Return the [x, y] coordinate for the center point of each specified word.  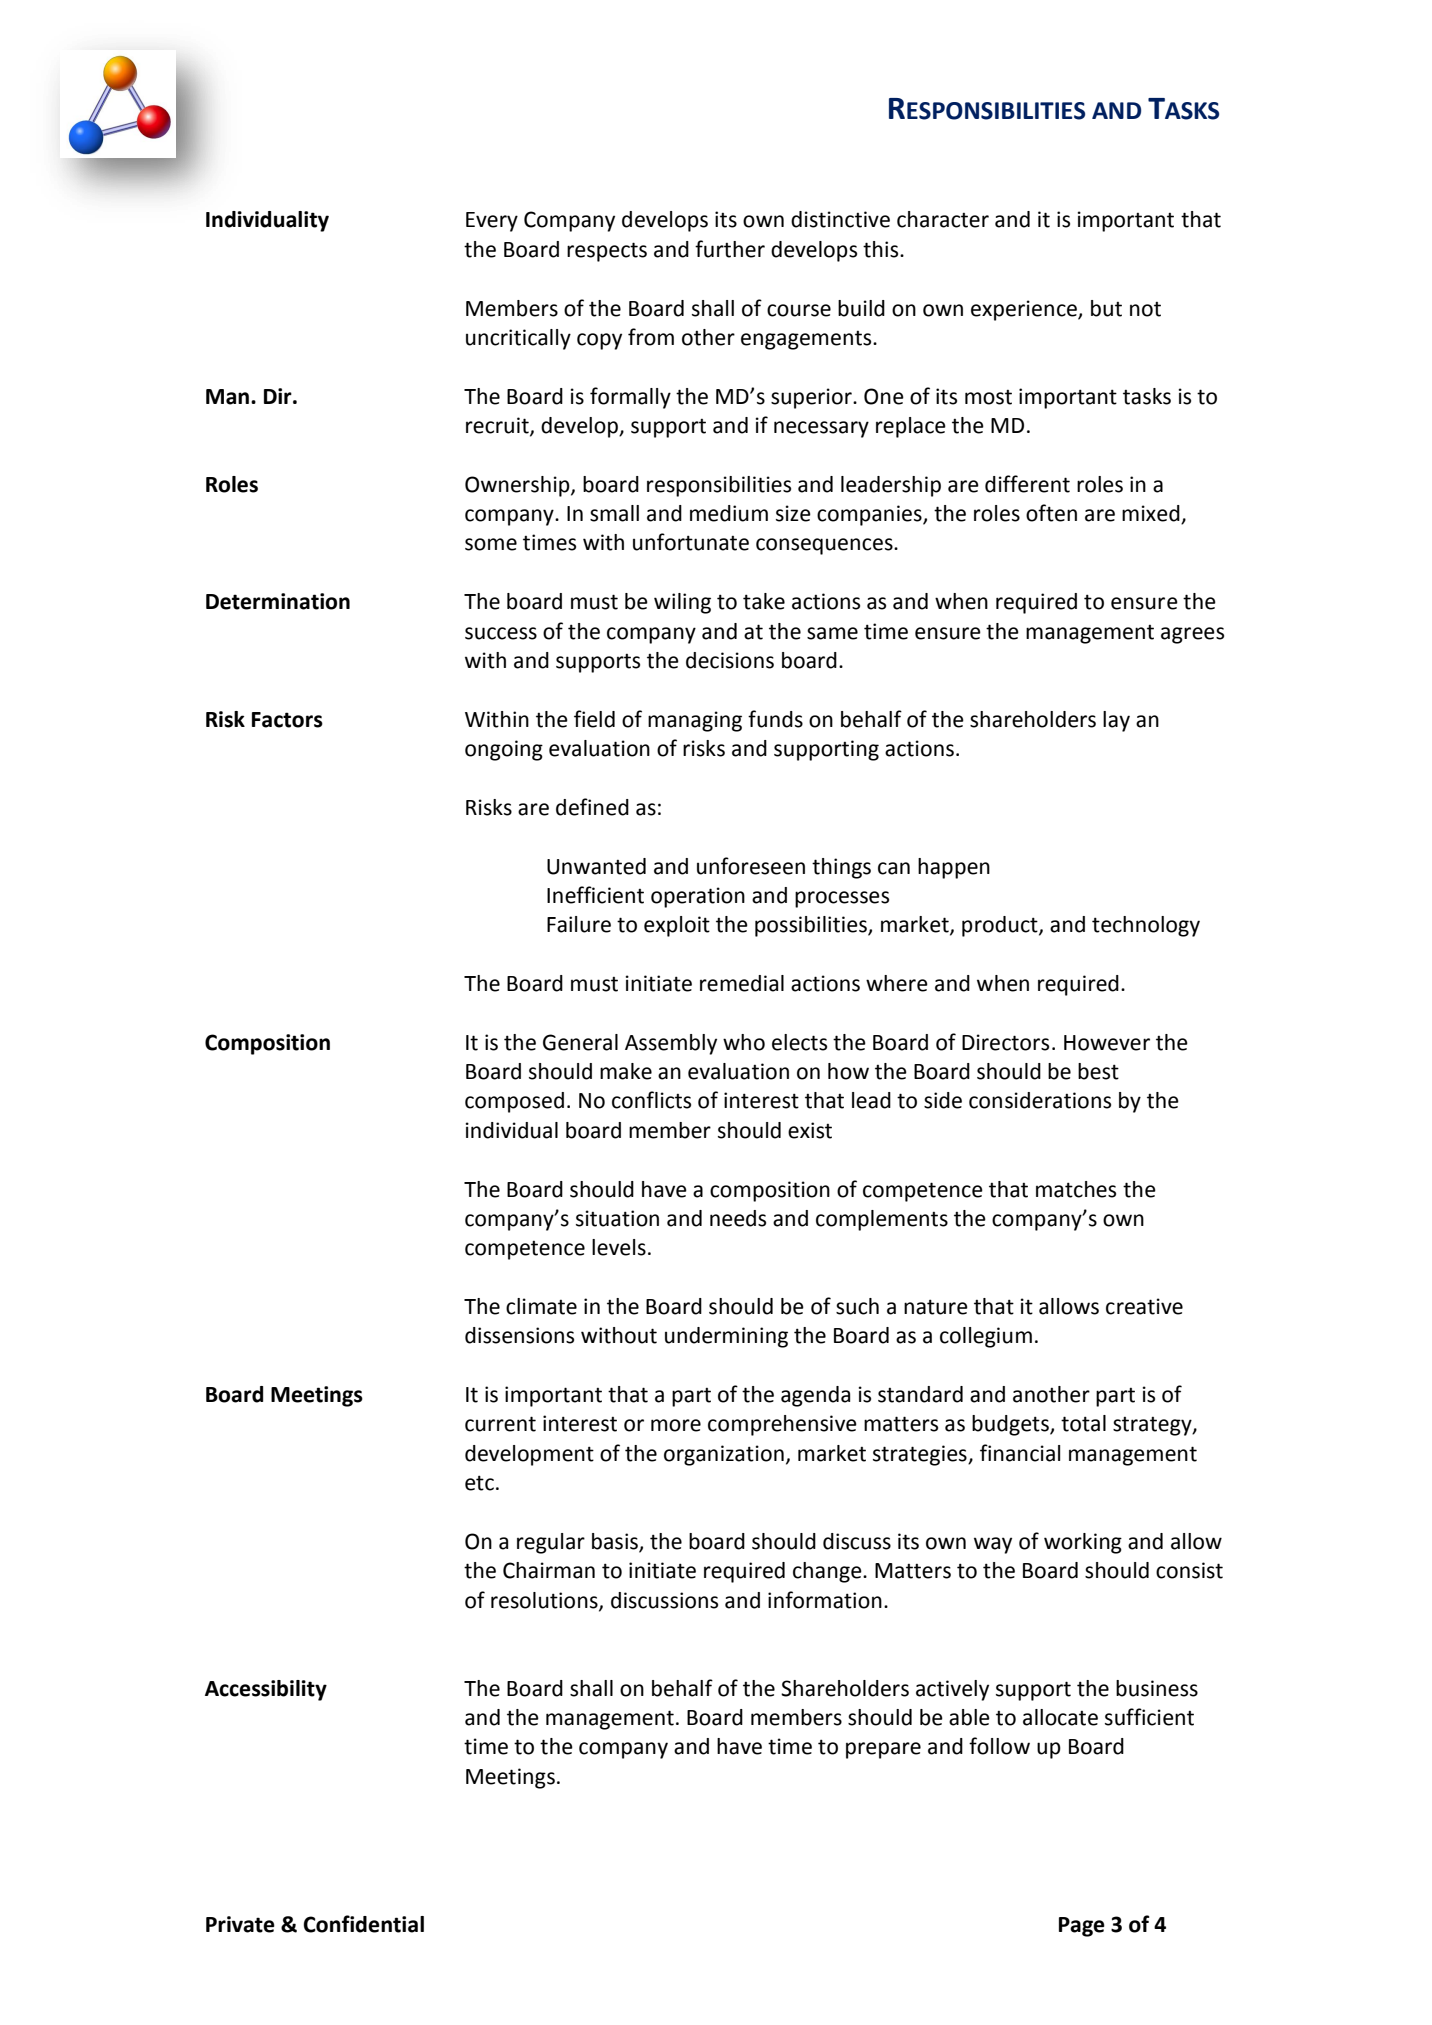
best [1098, 1071]
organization [724, 1455]
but [1106, 308]
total [1083, 1423]
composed [514, 1102]
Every [492, 222]
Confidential [363, 1924]
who [744, 1042]
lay [1116, 721]
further [730, 249]
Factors [287, 720]
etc [479, 1483]
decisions [730, 660]
